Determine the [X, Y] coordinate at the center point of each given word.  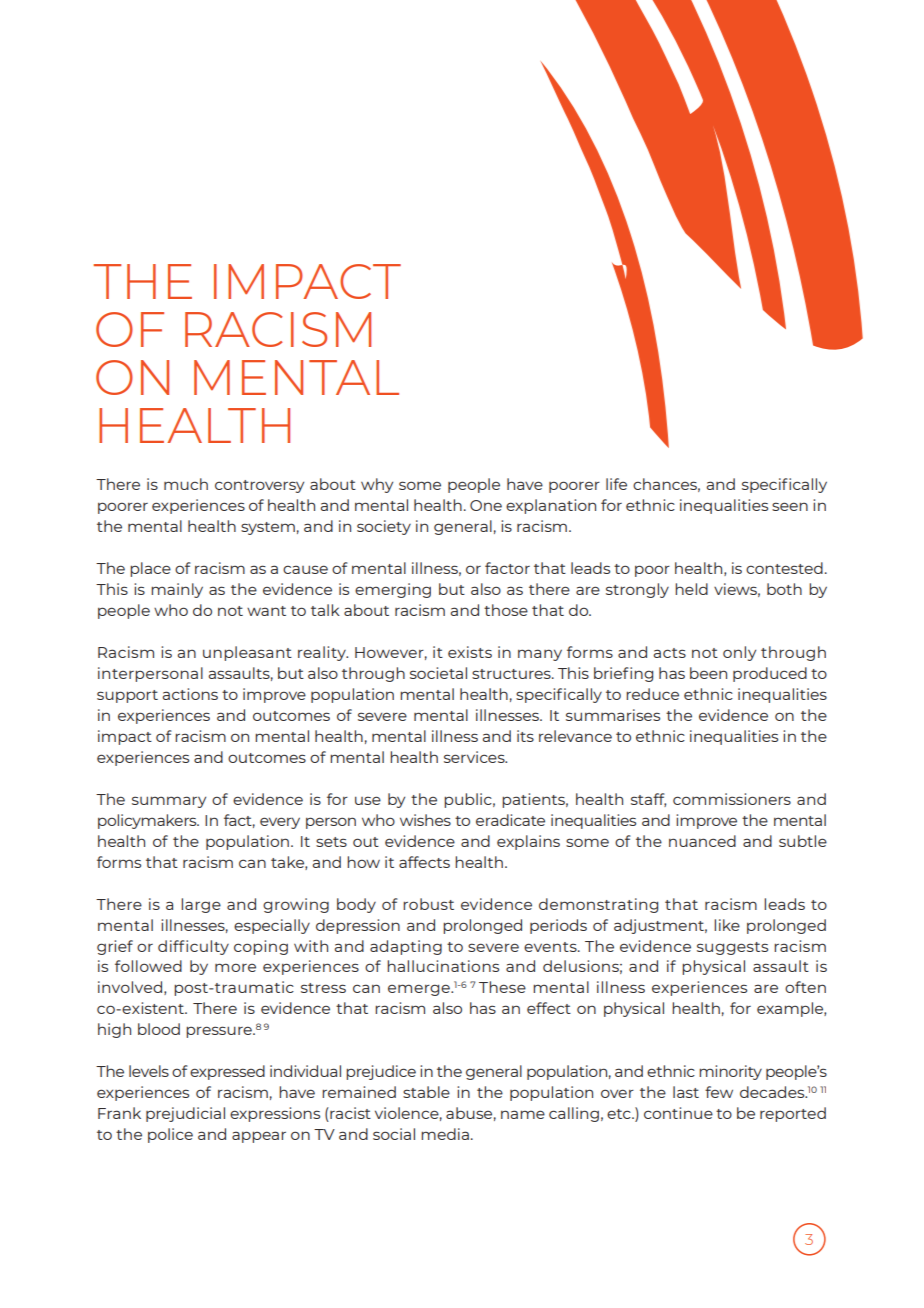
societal [438, 673]
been [708, 673]
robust [428, 904]
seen [790, 506]
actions [190, 694]
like [727, 925]
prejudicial [185, 1114]
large [201, 905]
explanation [551, 506]
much [186, 484]
